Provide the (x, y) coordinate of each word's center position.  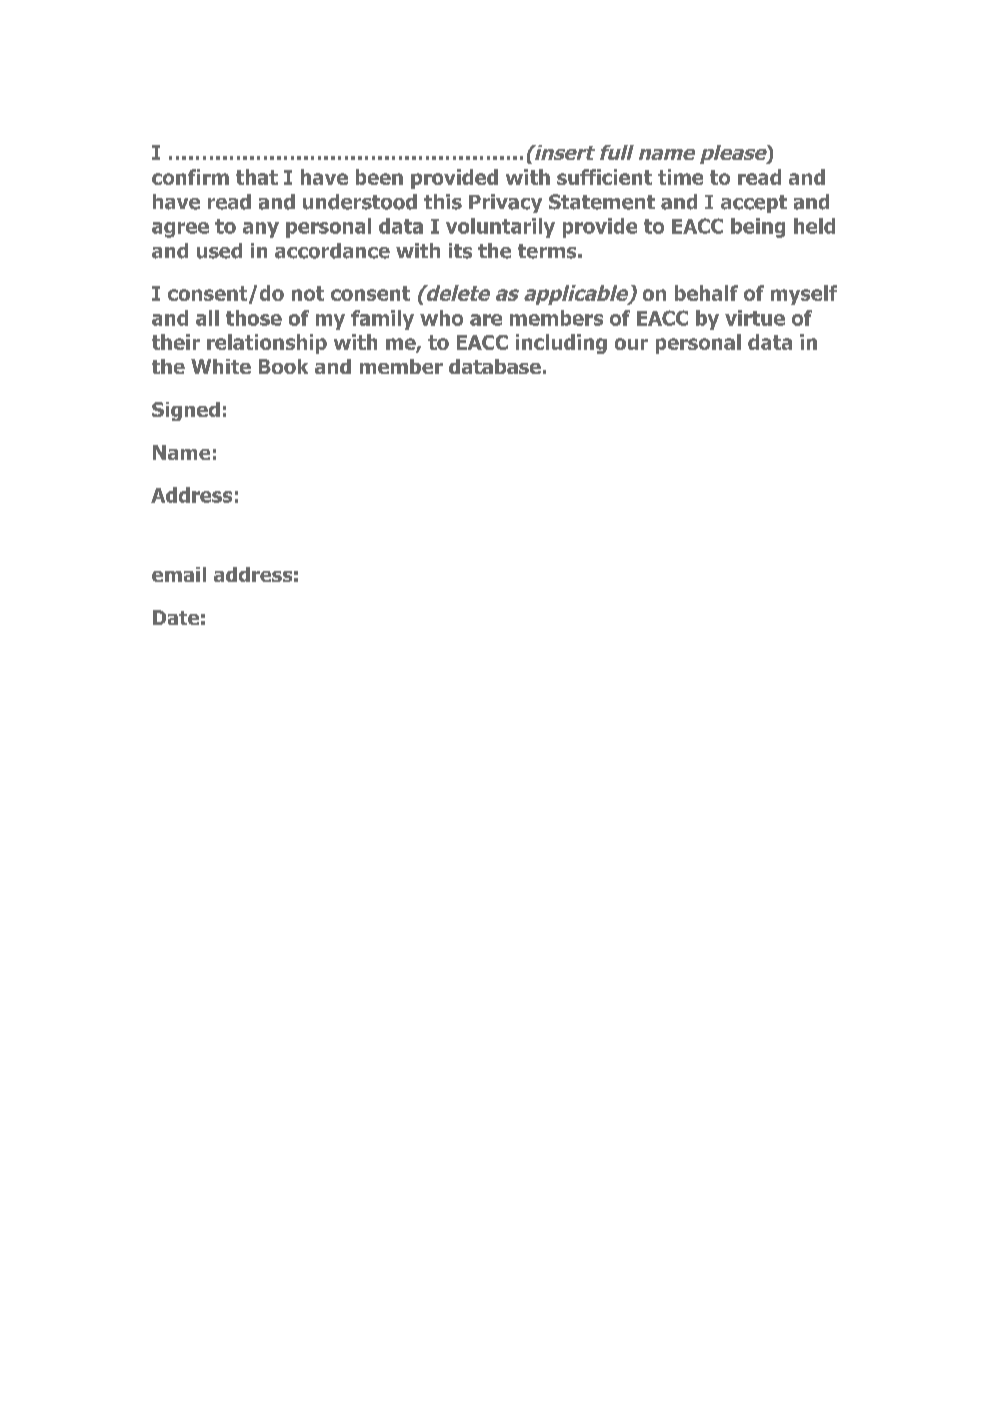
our (631, 344)
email (179, 574)
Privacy (505, 203)
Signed (186, 411)
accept (754, 204)
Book (283, 366)
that (257, 177)
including (561, 344)
